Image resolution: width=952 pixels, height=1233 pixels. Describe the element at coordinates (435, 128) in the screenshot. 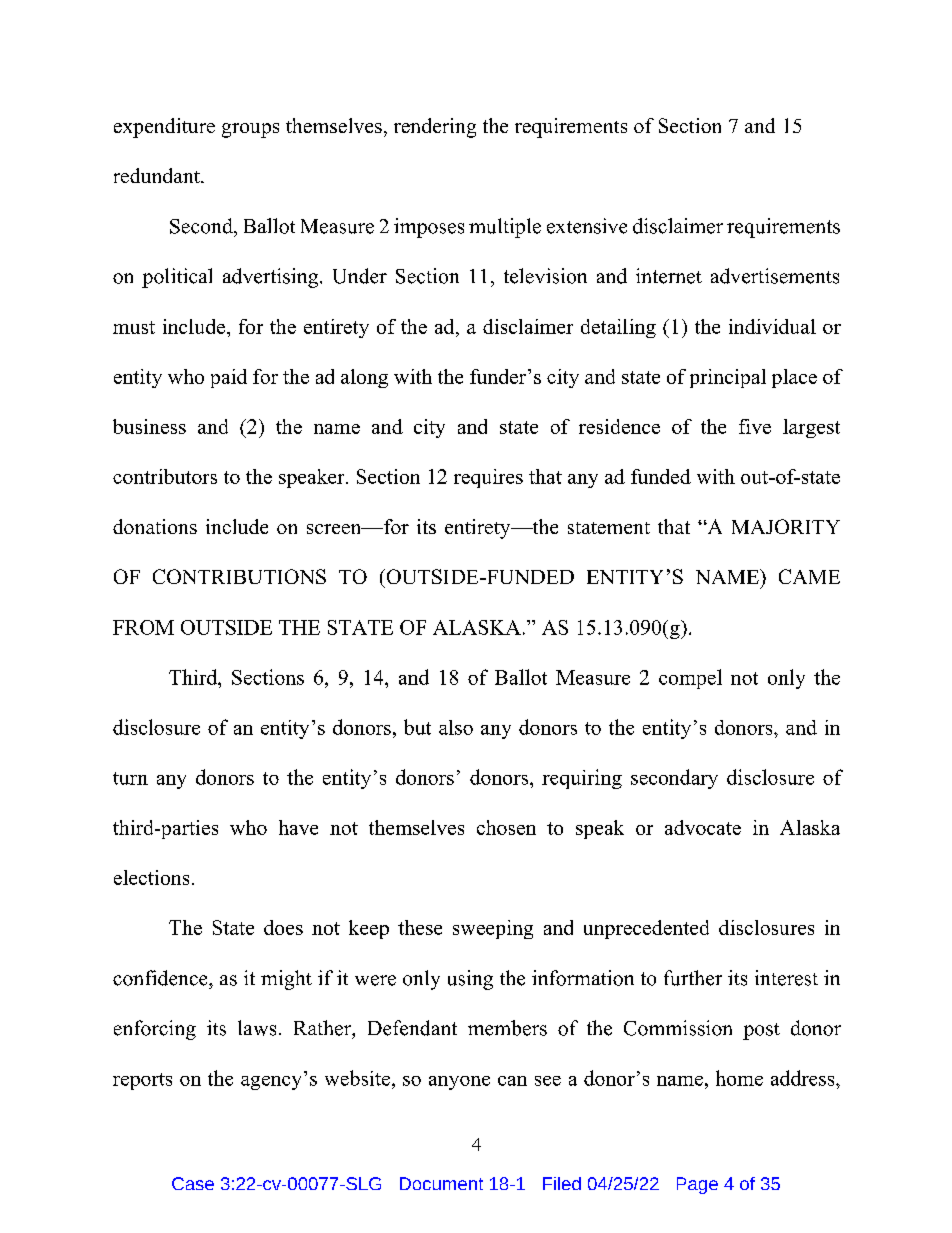

I see `rendering` at that location.
